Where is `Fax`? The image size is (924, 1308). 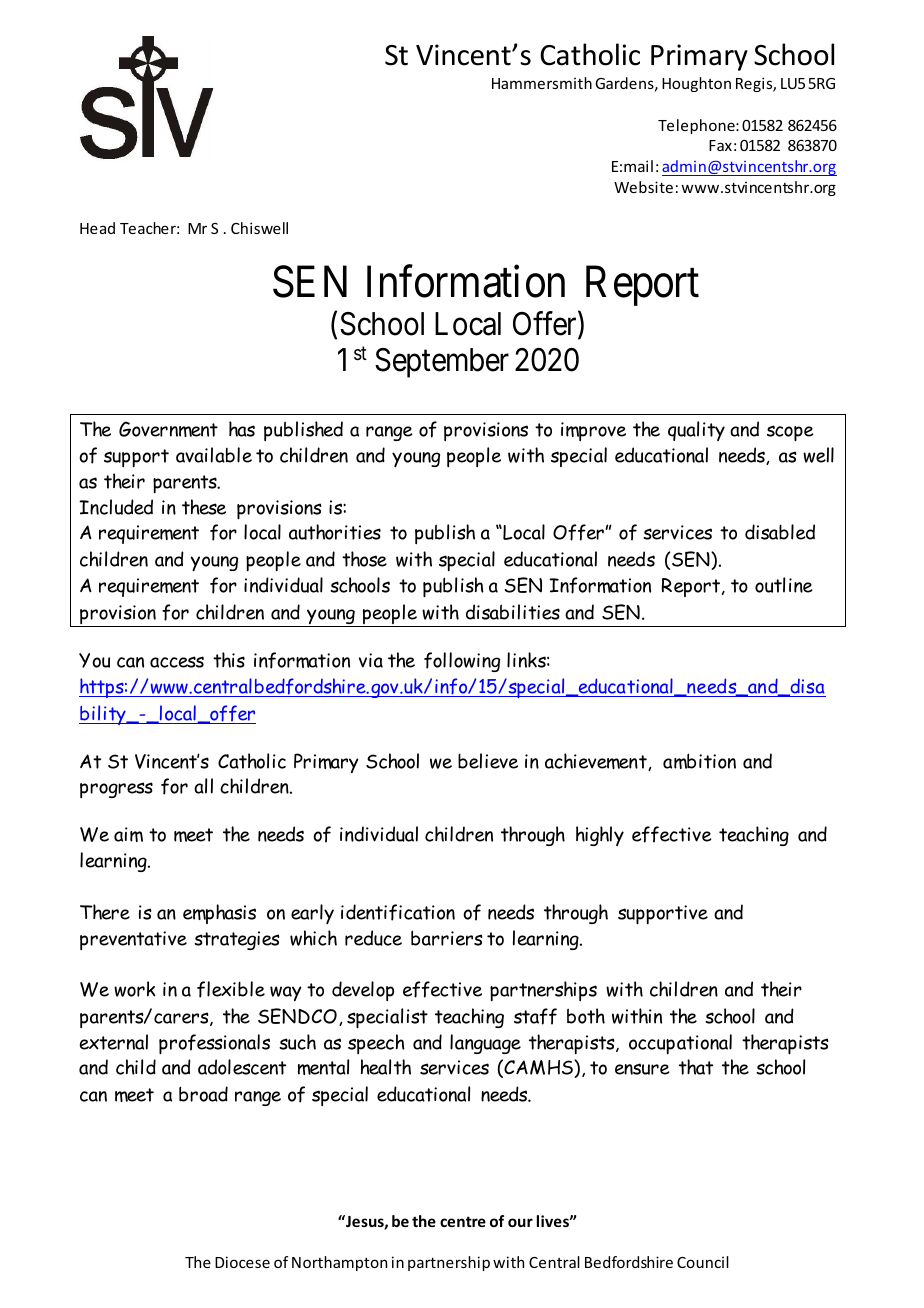 Fax is located at coordinates (720, 145).
